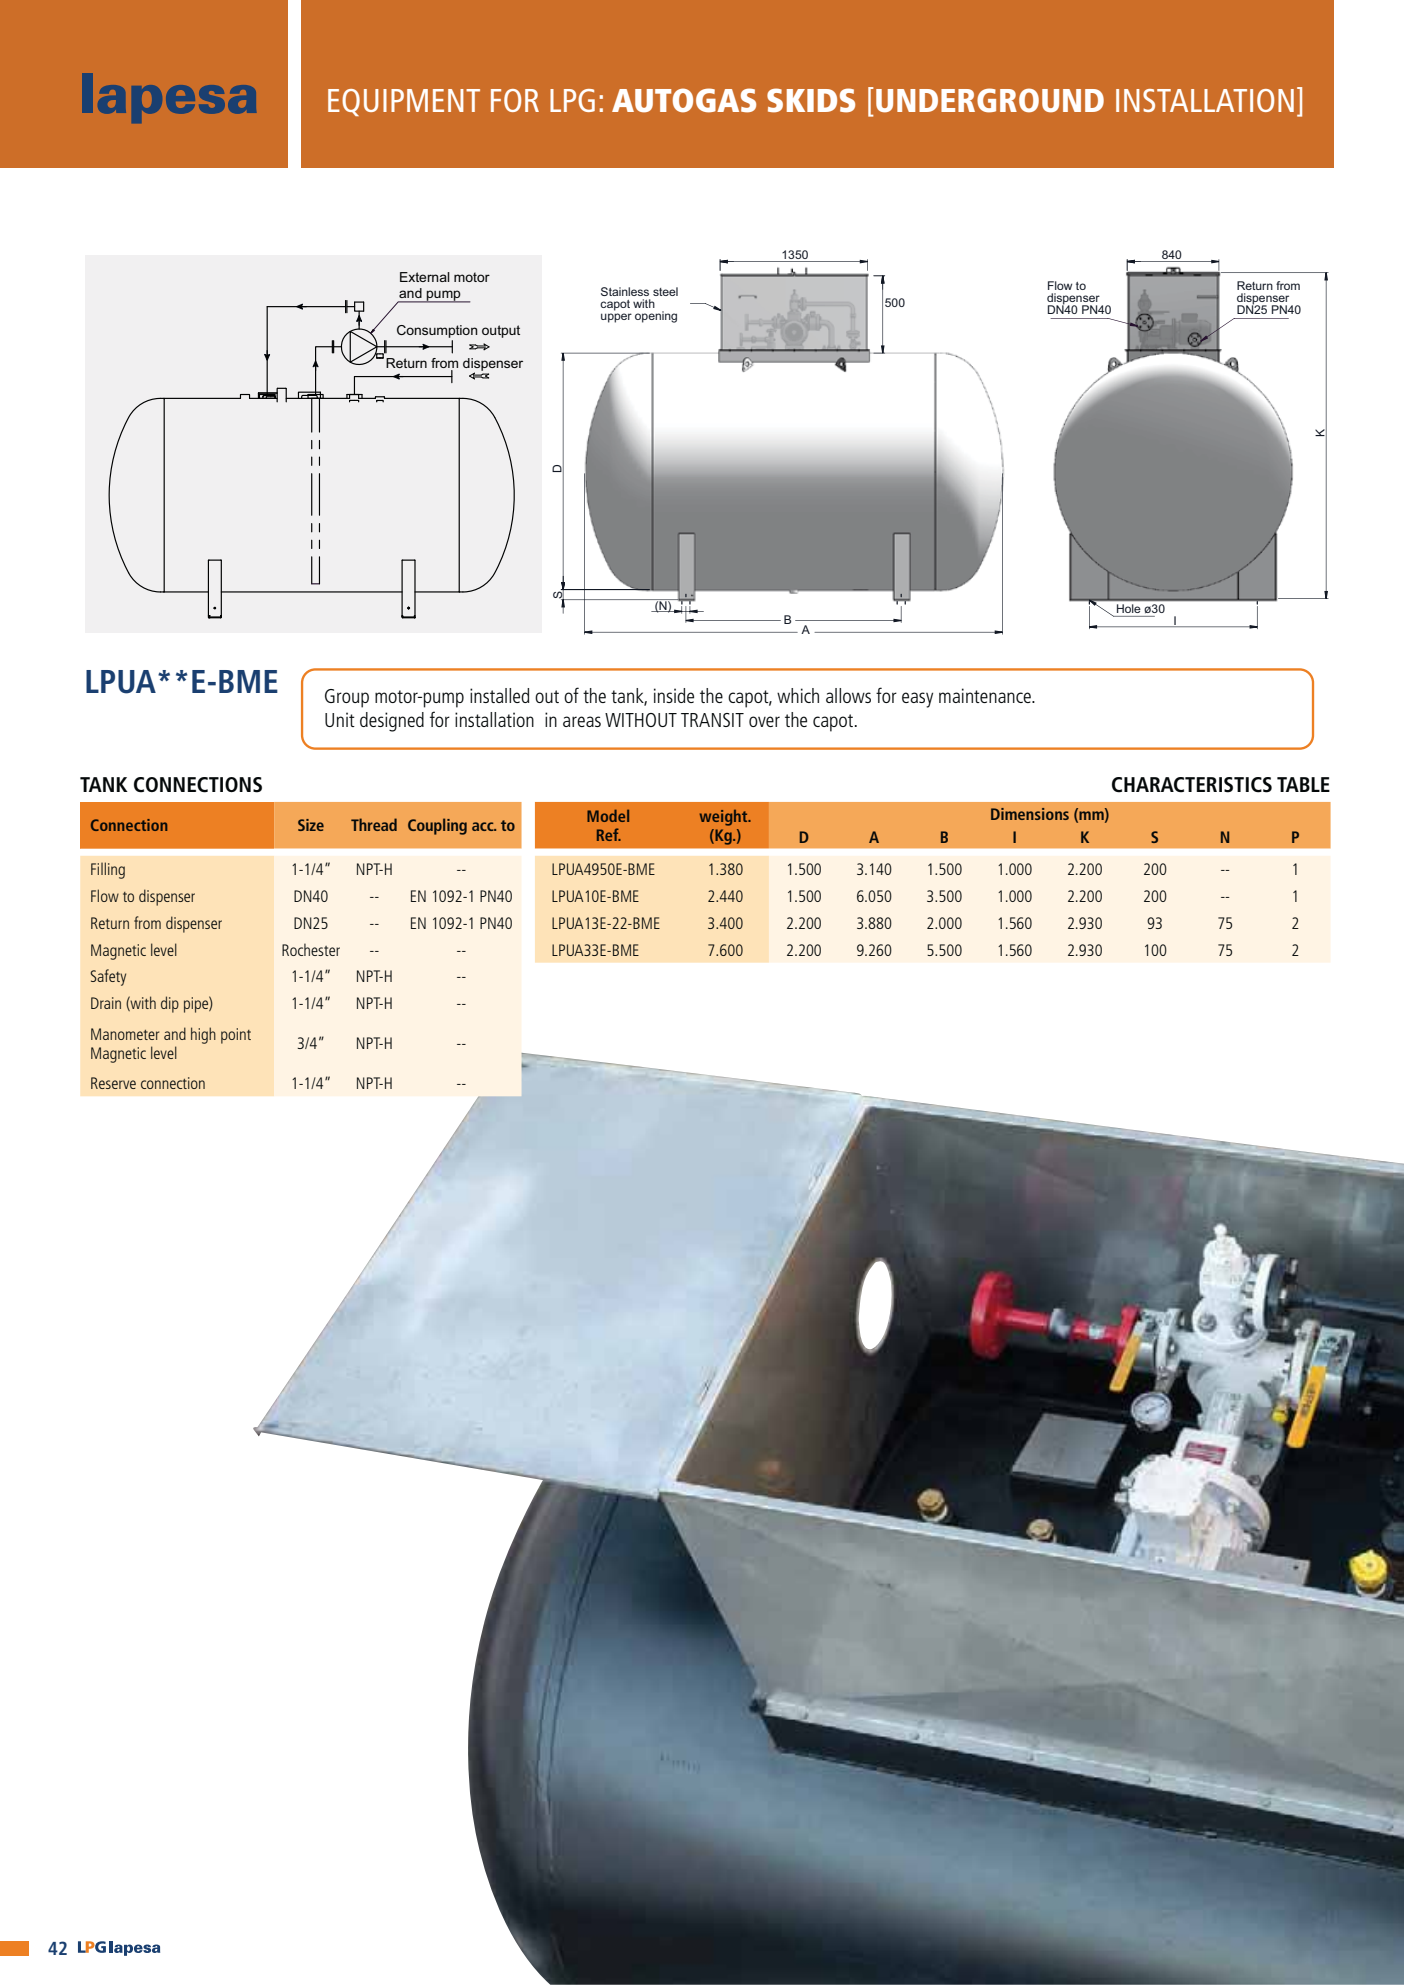 The height and width of the image is (1985, 1404). What do you see at coordinates (986, 695) in the image?
I see `maintenance` at bounding box center [986, 695].
